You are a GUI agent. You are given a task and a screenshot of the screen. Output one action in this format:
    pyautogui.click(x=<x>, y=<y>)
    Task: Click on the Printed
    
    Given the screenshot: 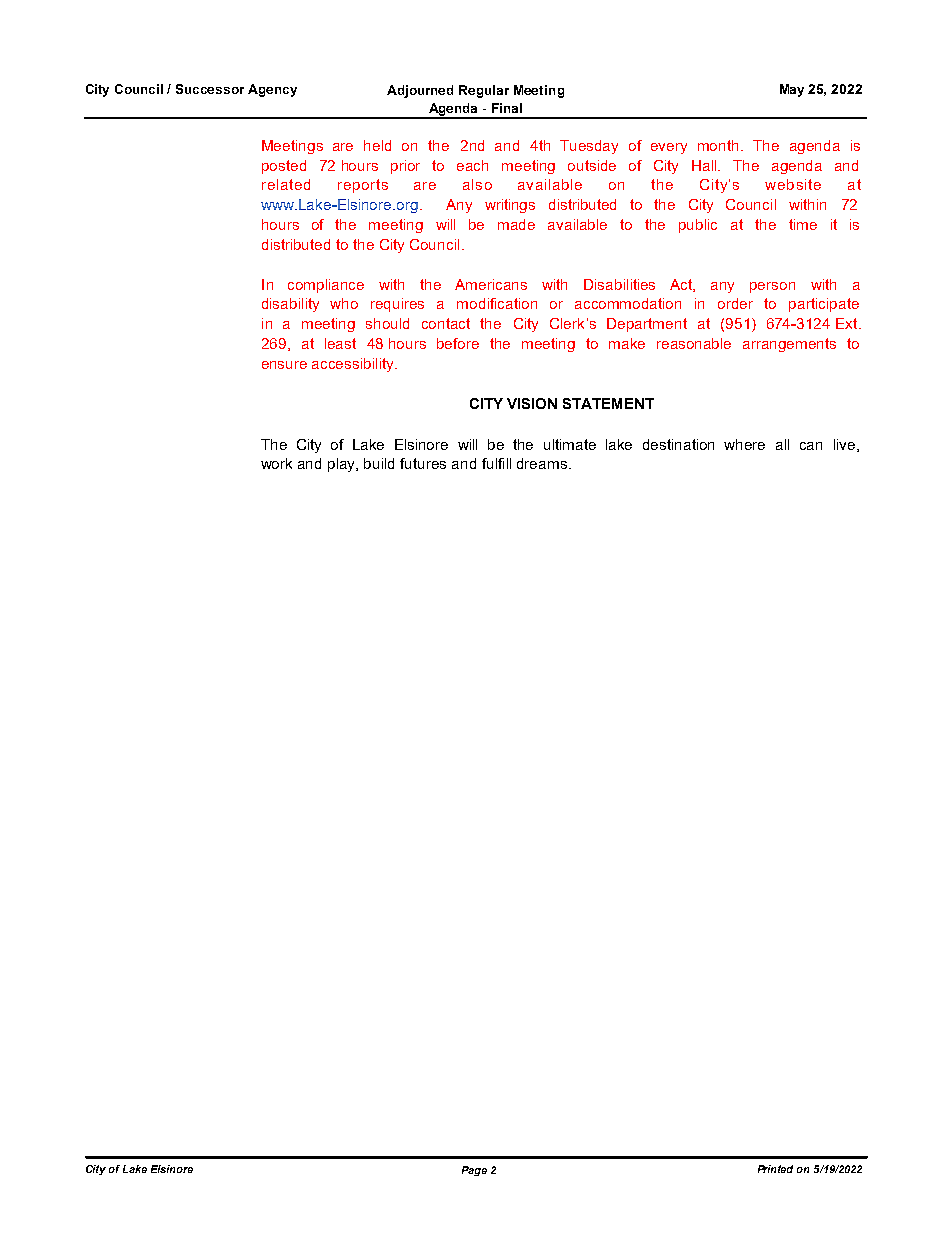 What is the action you would take?
    pyautogui.click(x=775, y=1169)
